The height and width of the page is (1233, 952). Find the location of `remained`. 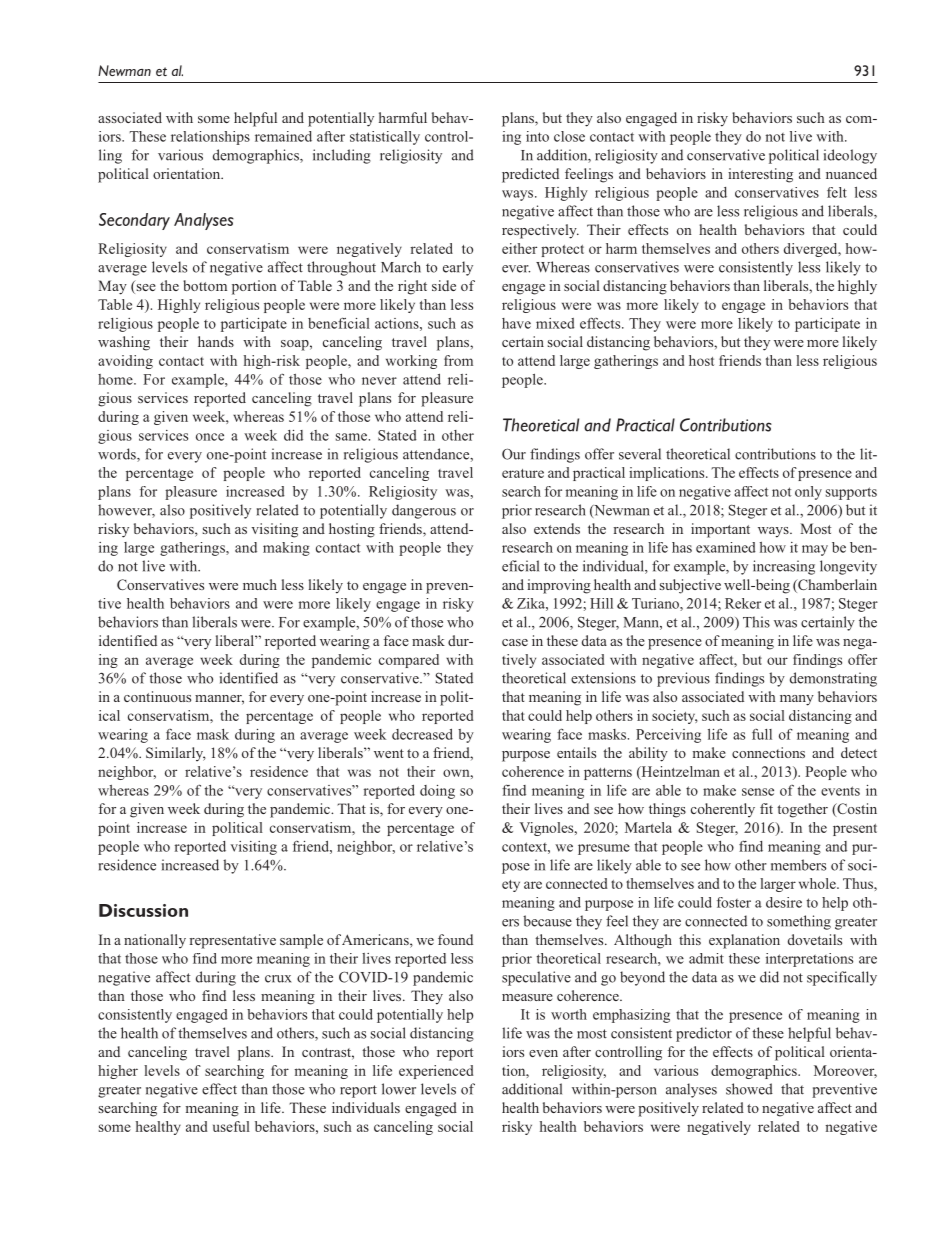

remained is located at coordinates (283, 136).
